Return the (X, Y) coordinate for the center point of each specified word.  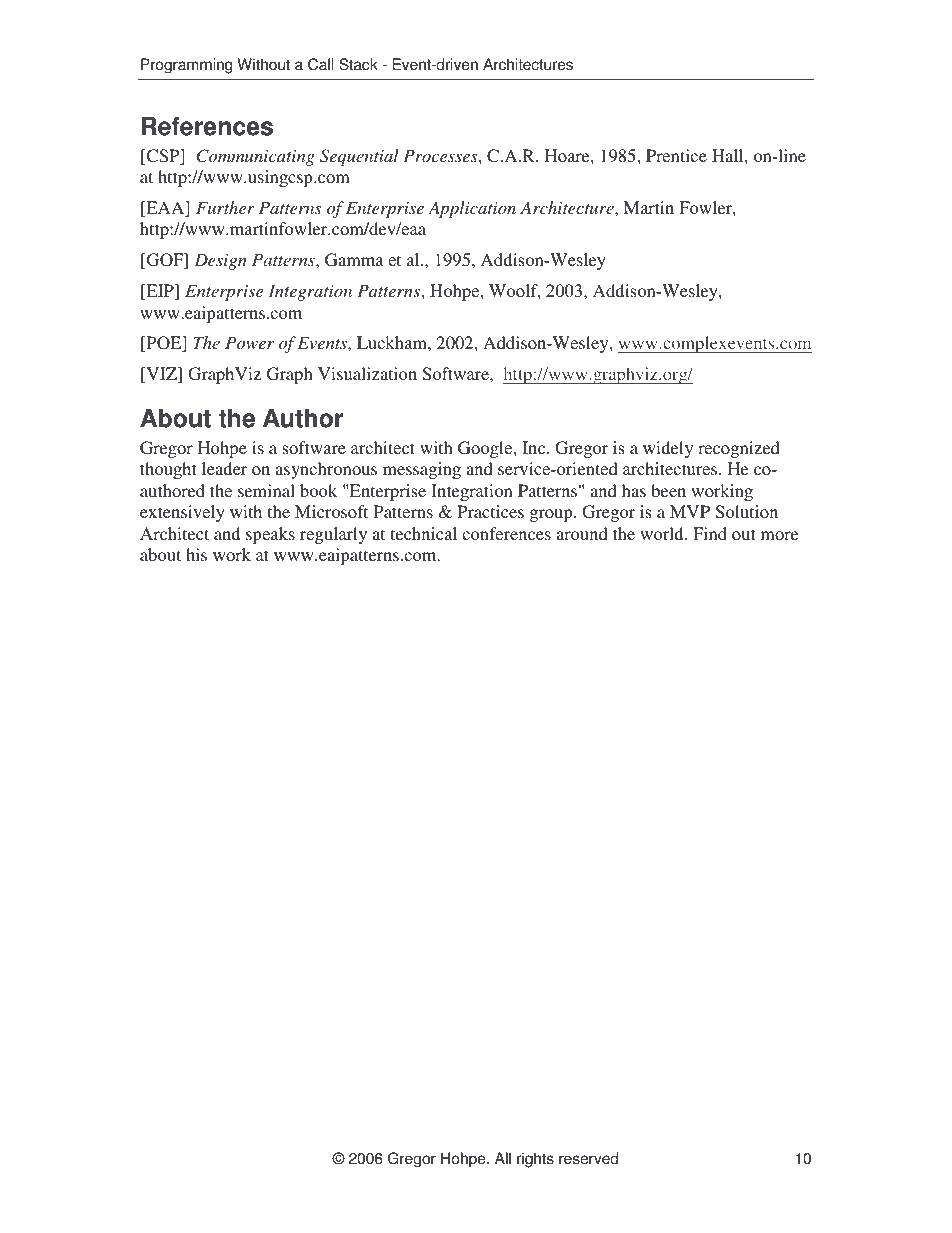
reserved (588, 1158)
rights (535, 1160)
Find (710, 533)
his (196, 554)
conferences (506, 533)
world (663, 533)
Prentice (676, 155)
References (207, 126)
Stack (358, 64)
